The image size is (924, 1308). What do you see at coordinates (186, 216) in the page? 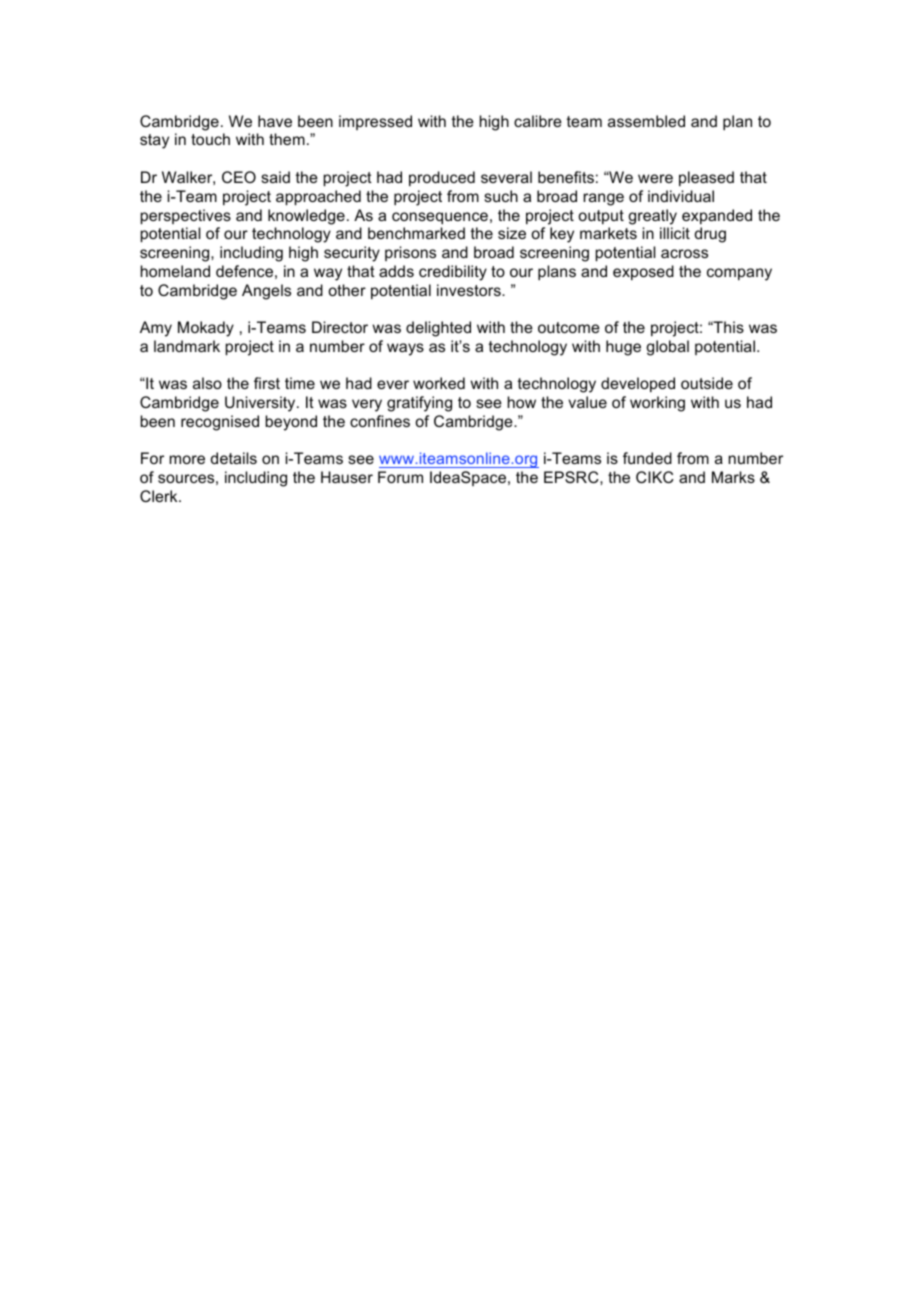
I see `perspectives` at bounding box center [186, 216].
